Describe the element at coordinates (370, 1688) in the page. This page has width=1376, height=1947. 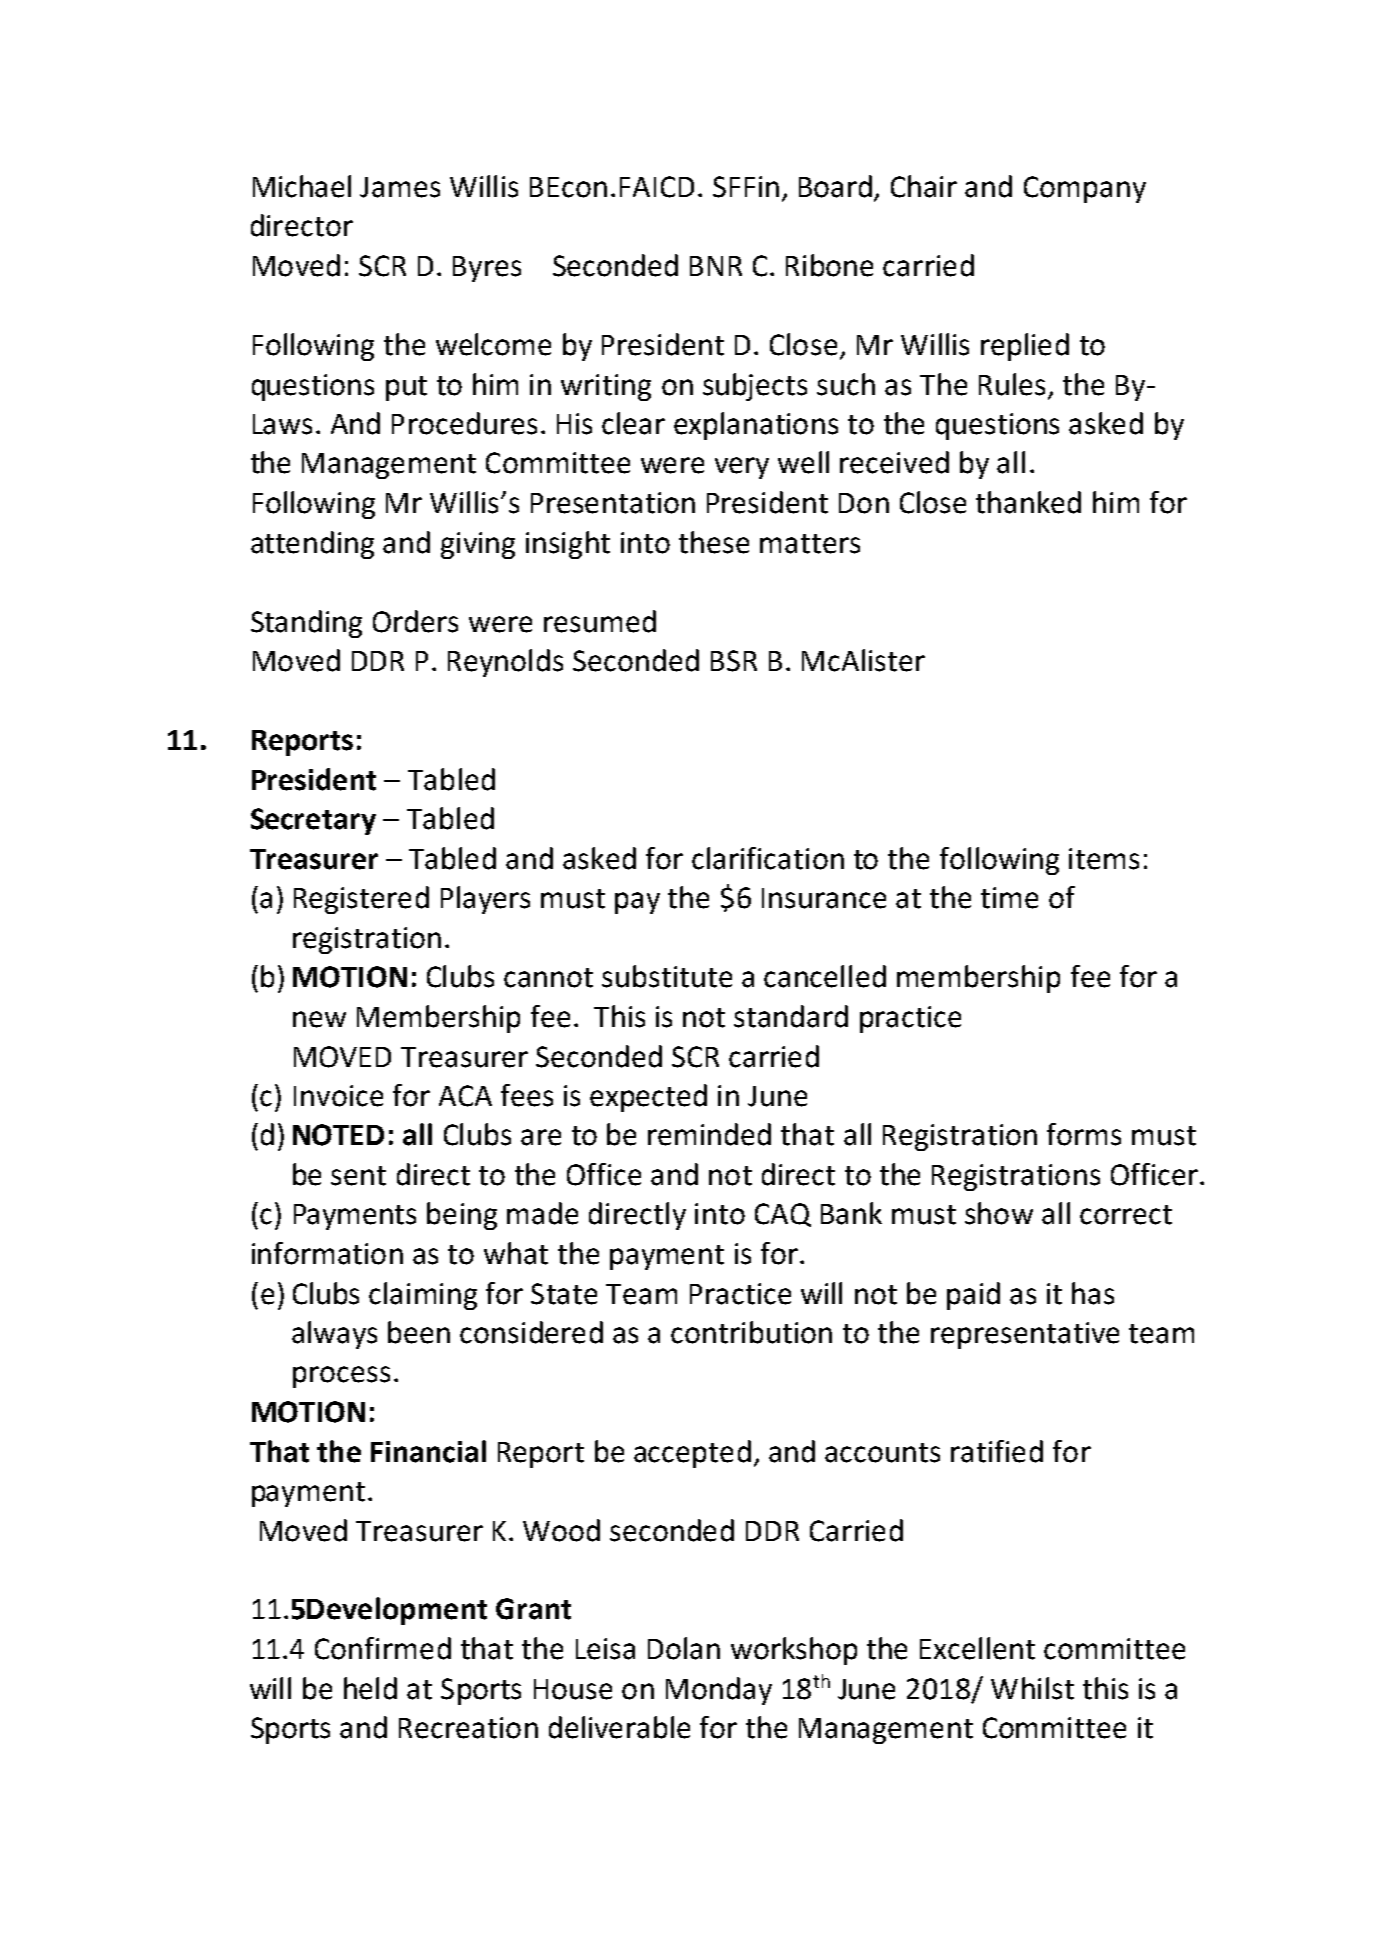
I see `held` at that location.
